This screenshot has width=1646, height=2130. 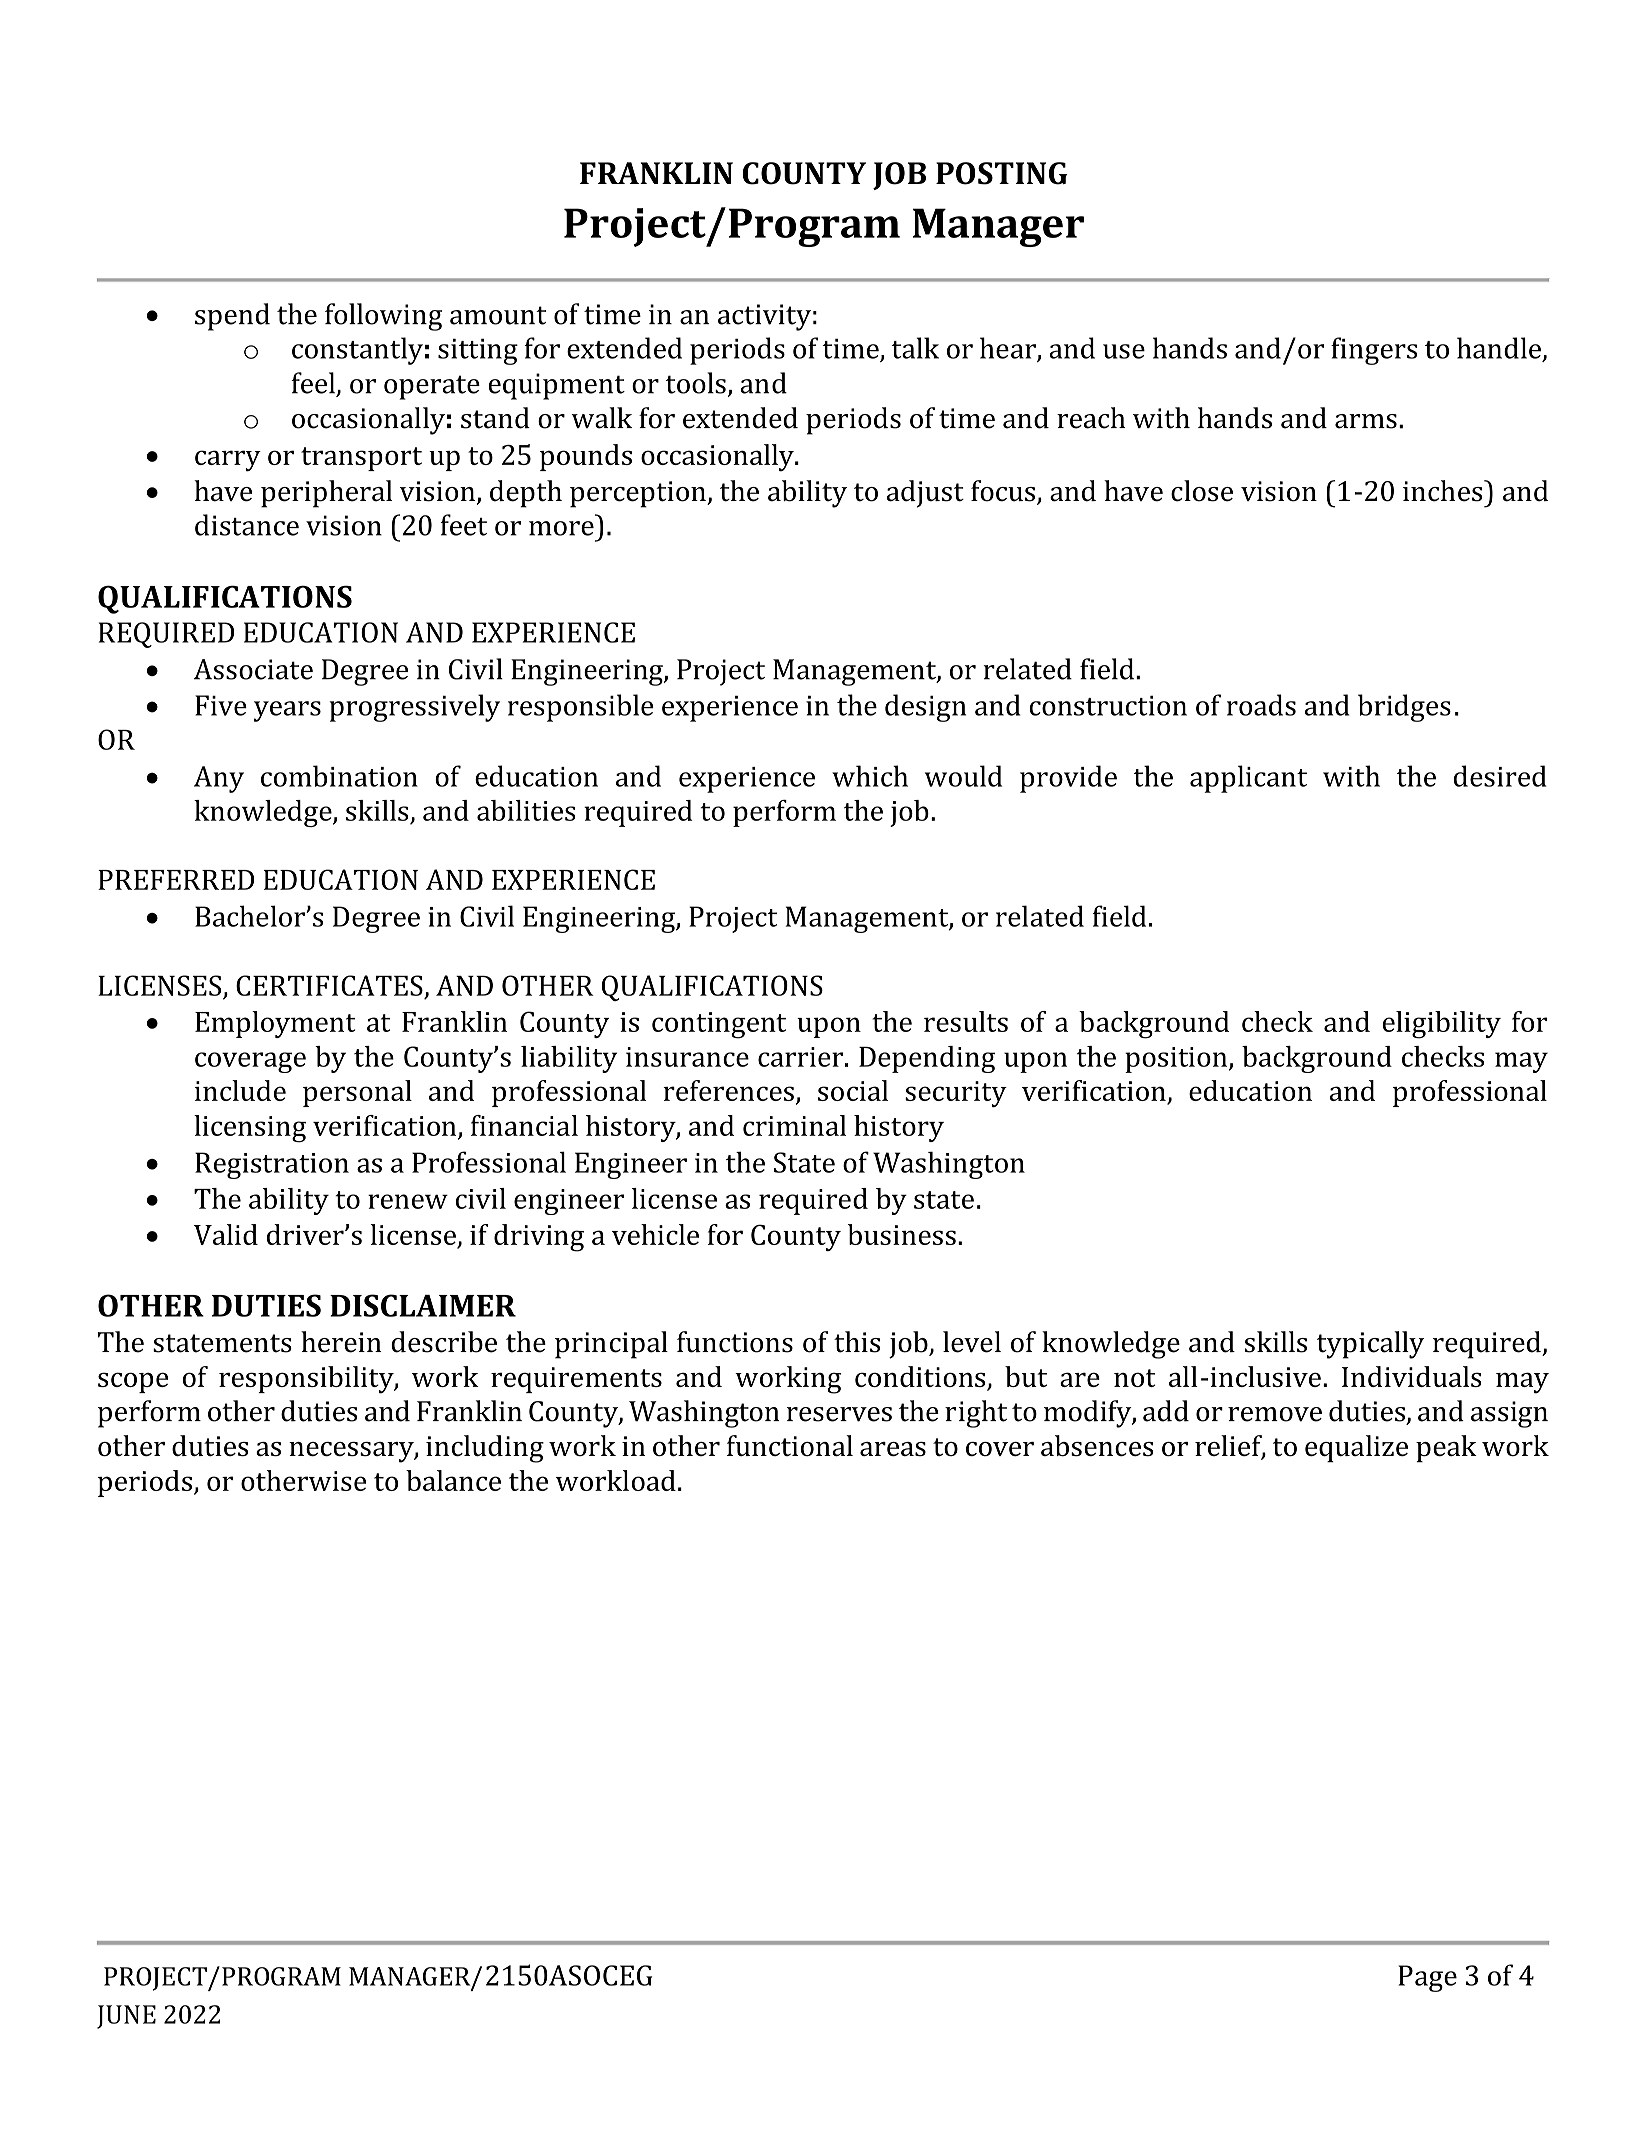 What do you see at coordinates (1374, 351) in the screenshot?
I see `fingers` at bounding box center [1374, 351].
